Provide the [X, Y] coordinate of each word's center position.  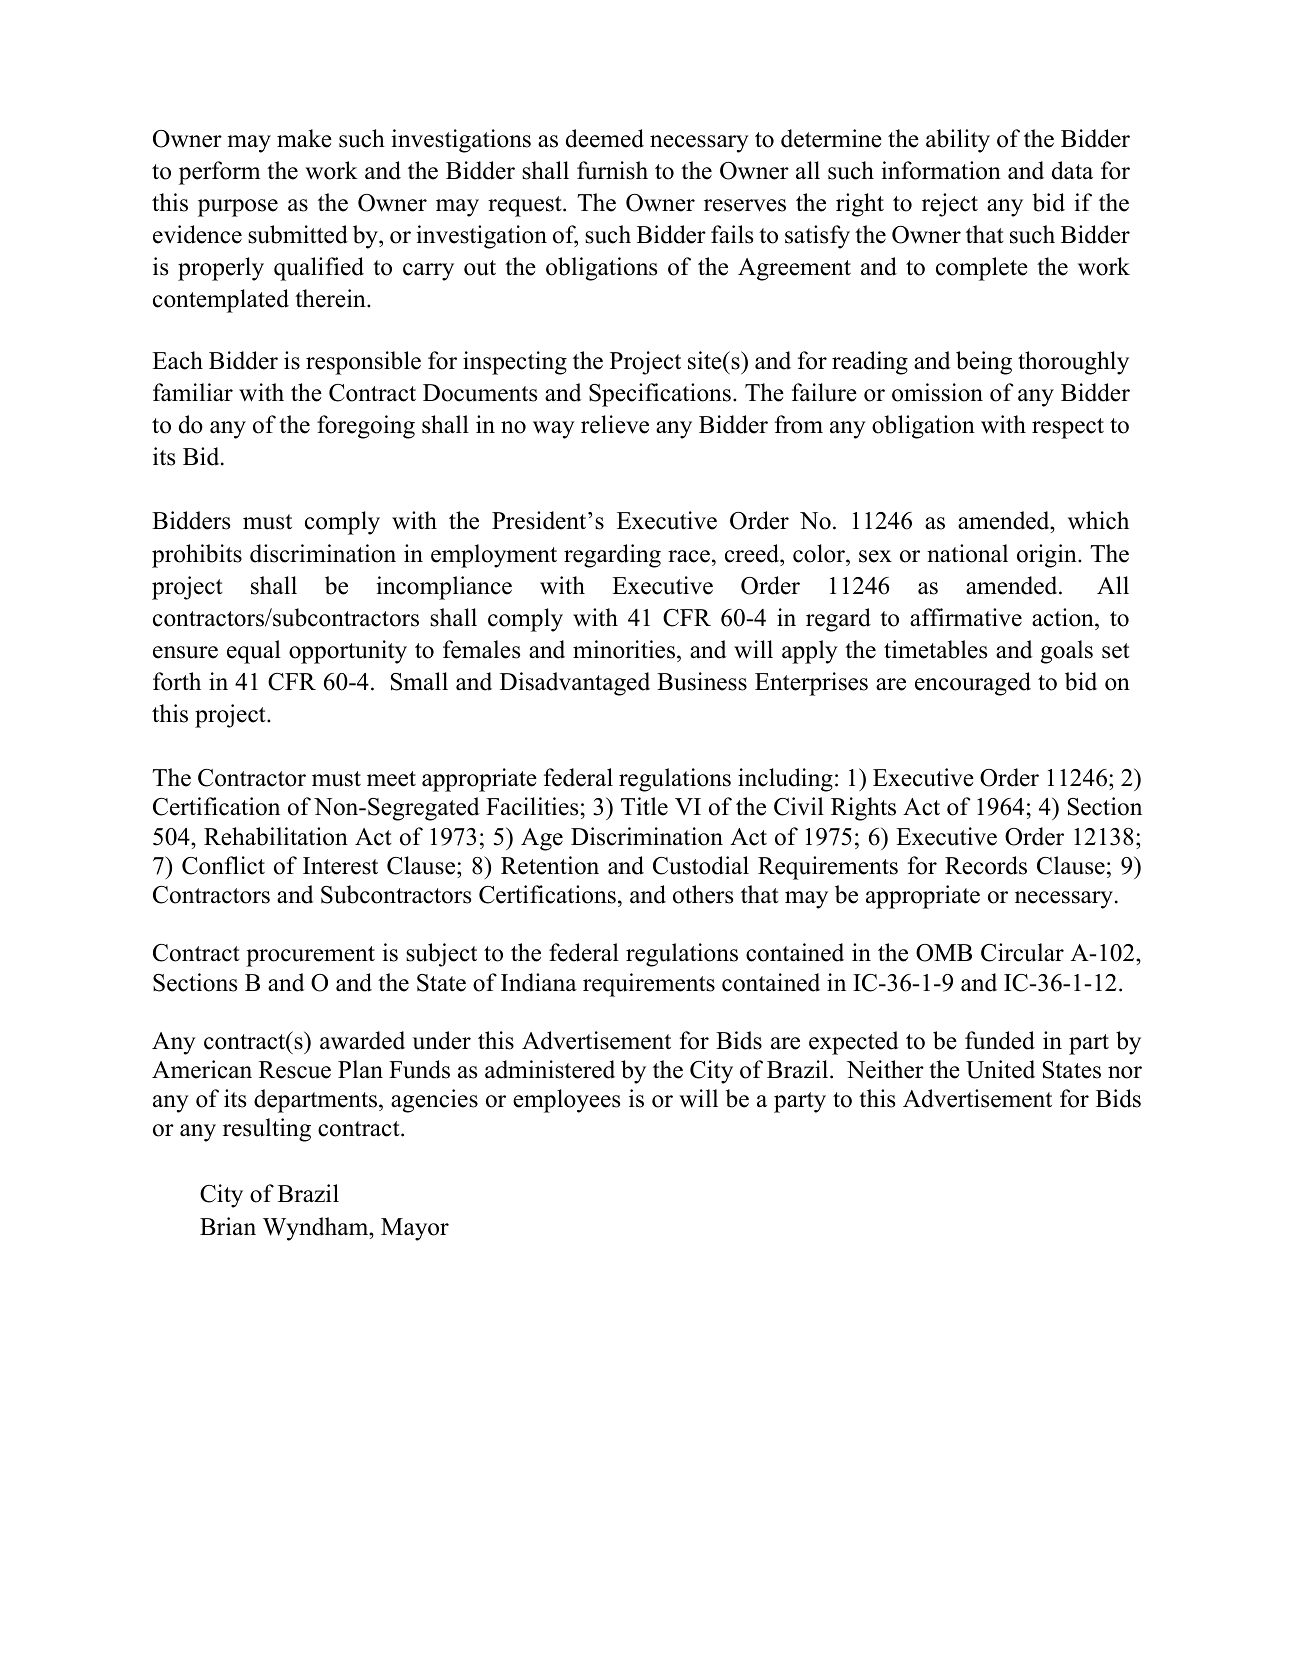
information [941, 170]
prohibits [197, 556]
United [1000, 1069]
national [967, 553]
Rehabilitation [276, 836]
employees [566, 1101]
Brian [228, 1226]
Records [986, 865]
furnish [612, 170]
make [304, 138]
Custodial [701, 865]
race [689, 556]
